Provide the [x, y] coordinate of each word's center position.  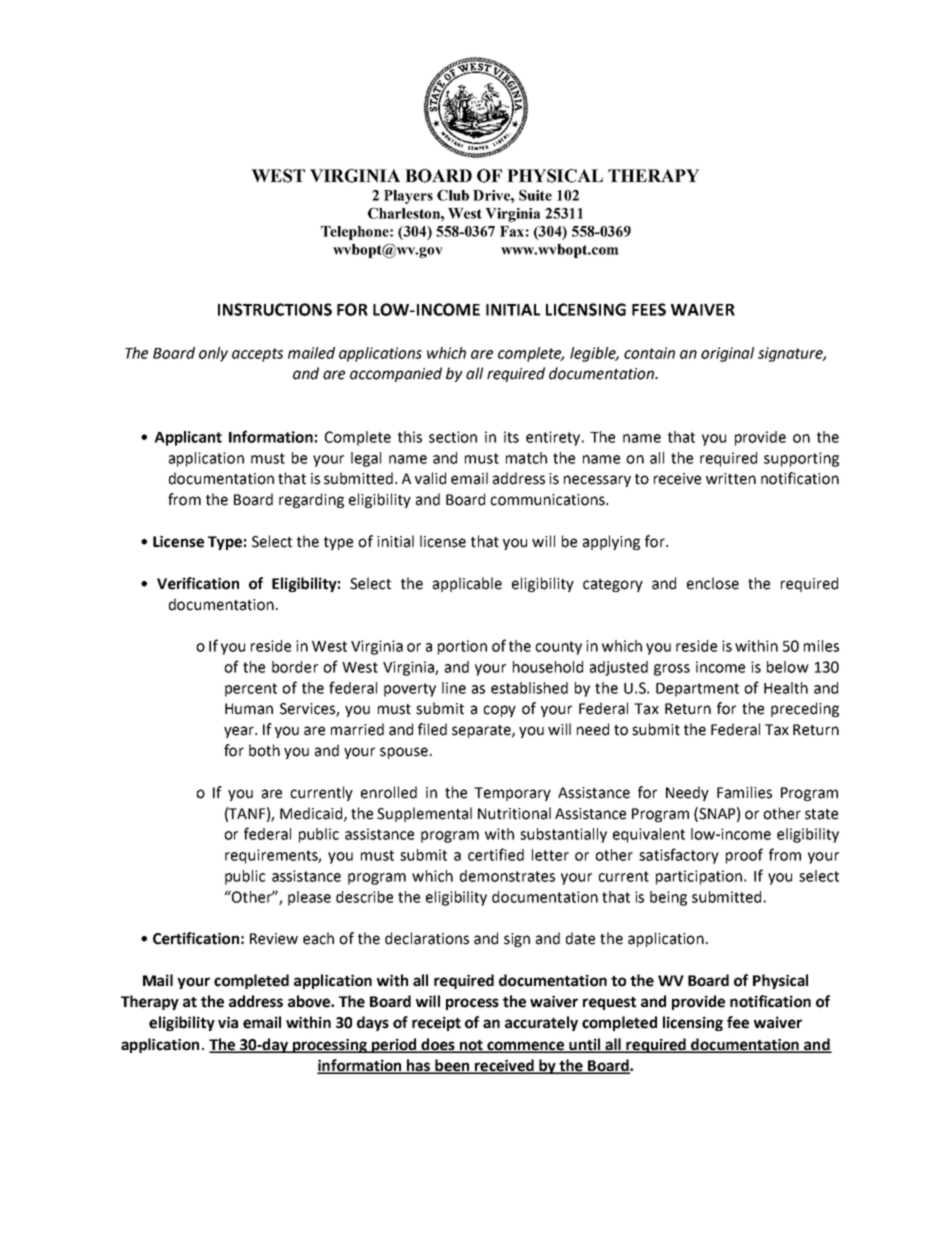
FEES [649, 309]
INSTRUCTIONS [275, 309]
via [228, 1022]
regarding [311, 500]
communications [548, 500]
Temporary [512, 794]
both [264, 750]
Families [744, 792]
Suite [535, 195]
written [731, 479]
